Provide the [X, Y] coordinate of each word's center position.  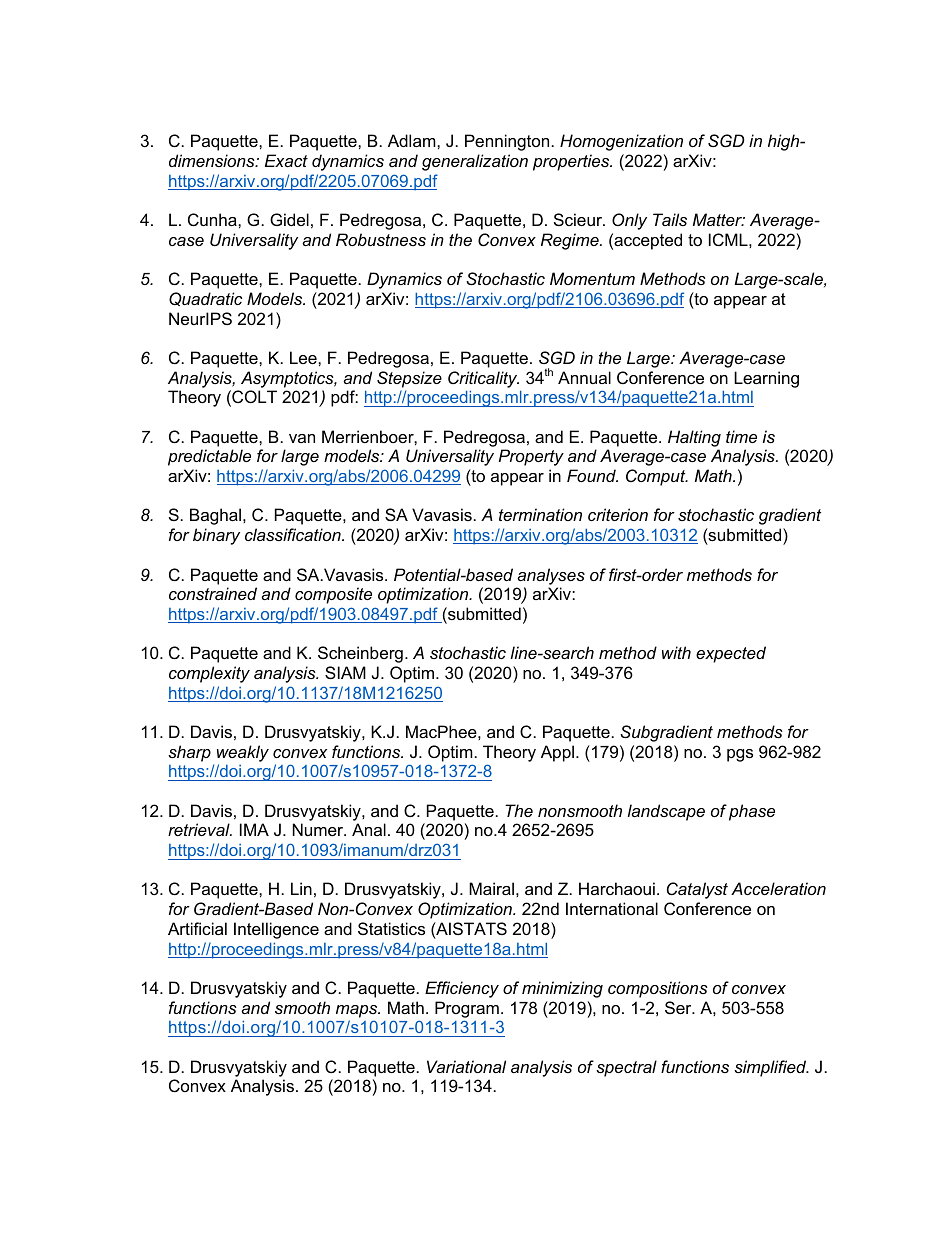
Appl [557, 753]
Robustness [381, 239]
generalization [475, 162]
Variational [466, 1066]
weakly [243, 753]
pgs [740, 755]
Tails [670, 219]
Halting [694, 438]
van [302, 438]
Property [531, 457]
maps [358, 1011]
